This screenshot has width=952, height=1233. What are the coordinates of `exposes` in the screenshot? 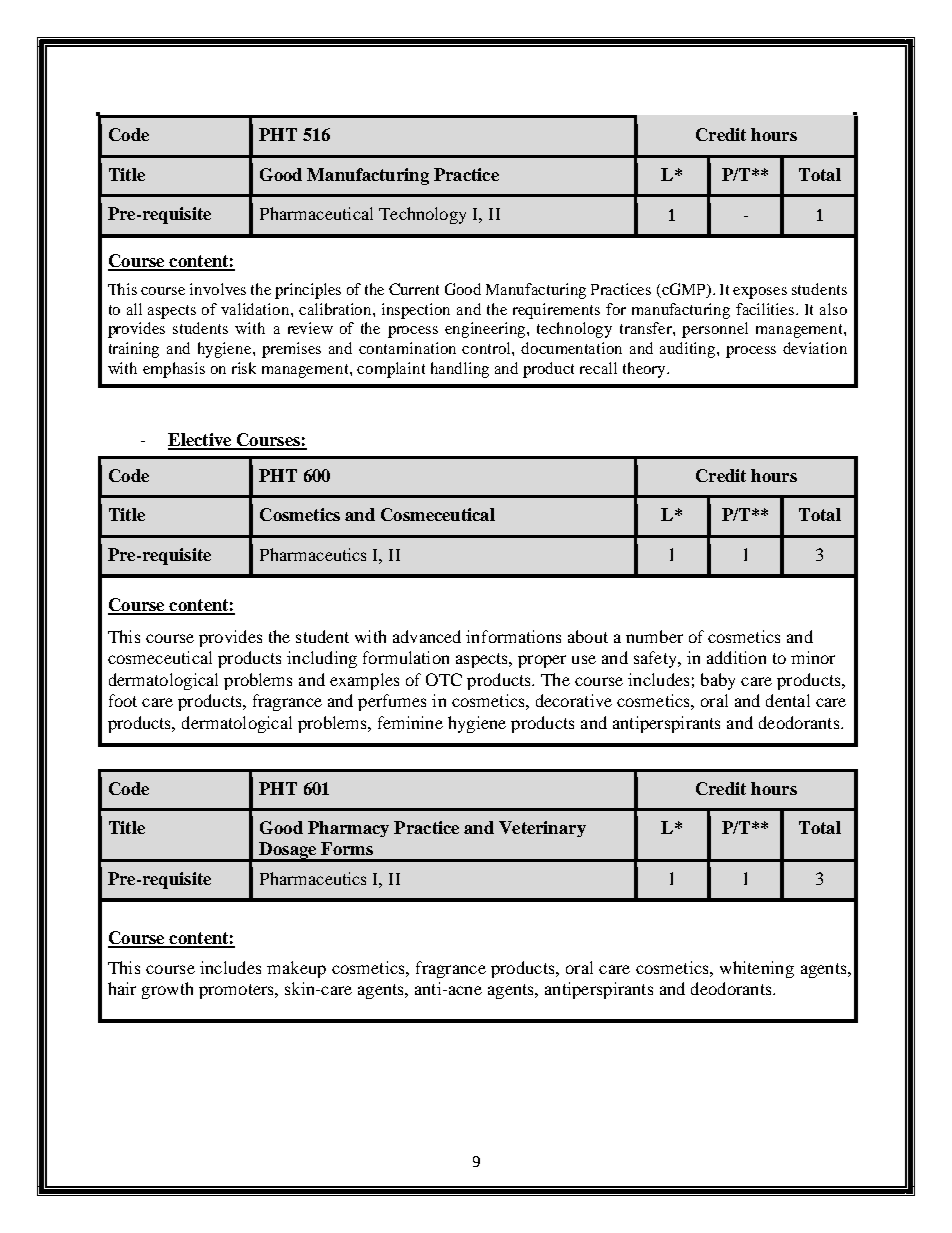 It's located at (760, 293).
